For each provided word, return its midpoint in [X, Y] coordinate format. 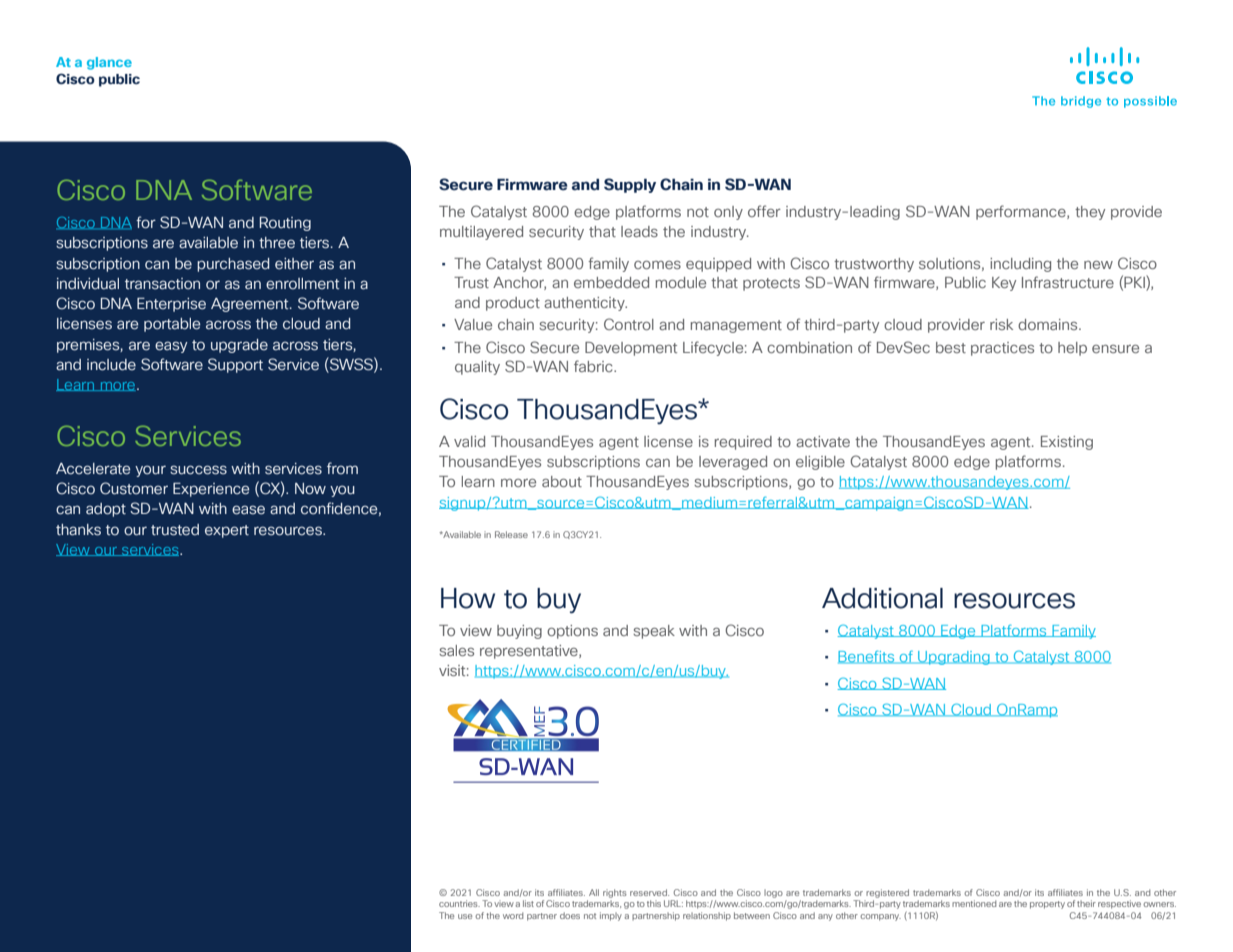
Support [235, 365]
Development [631, 349]
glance [109, 63]
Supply [630, 185]
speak [654, 632]
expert [227, 531]
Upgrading [954, 658]
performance [1022, 212]
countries [459, 903]
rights [615, 893]
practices [1002, 349]
